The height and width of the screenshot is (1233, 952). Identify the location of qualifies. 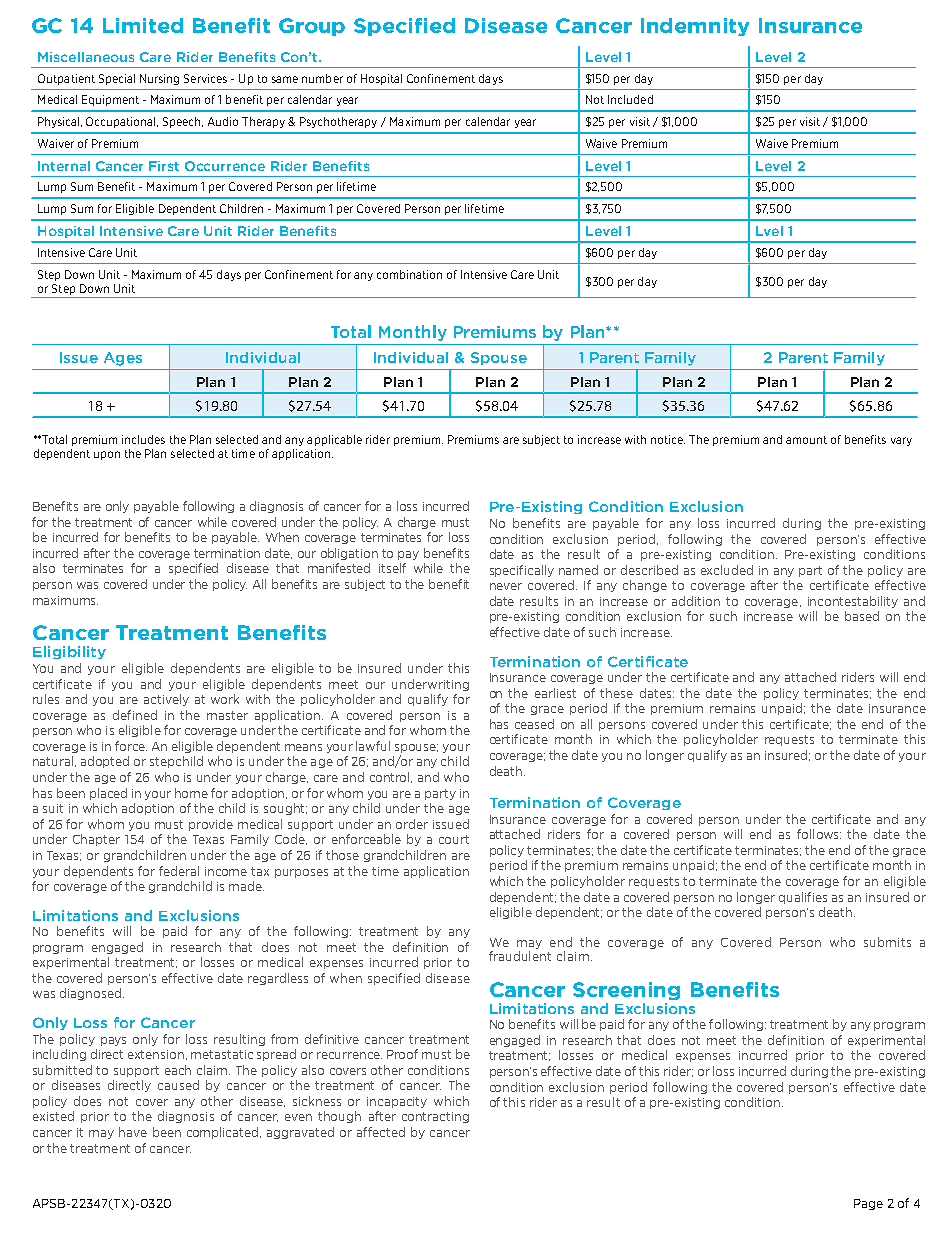
(803, 898).
